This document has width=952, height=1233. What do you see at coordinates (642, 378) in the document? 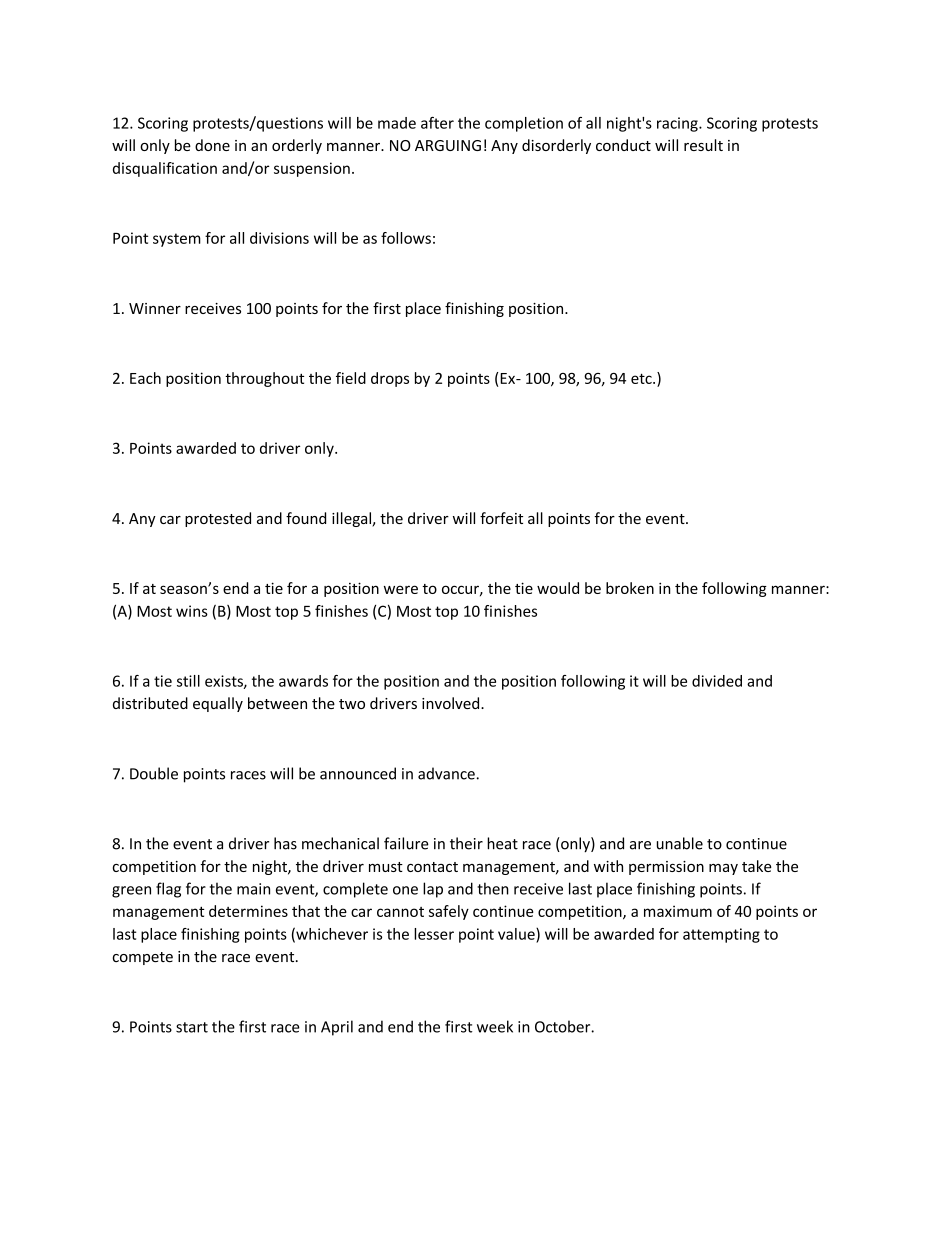
I see `etc` at bounding box center [642, 378].
